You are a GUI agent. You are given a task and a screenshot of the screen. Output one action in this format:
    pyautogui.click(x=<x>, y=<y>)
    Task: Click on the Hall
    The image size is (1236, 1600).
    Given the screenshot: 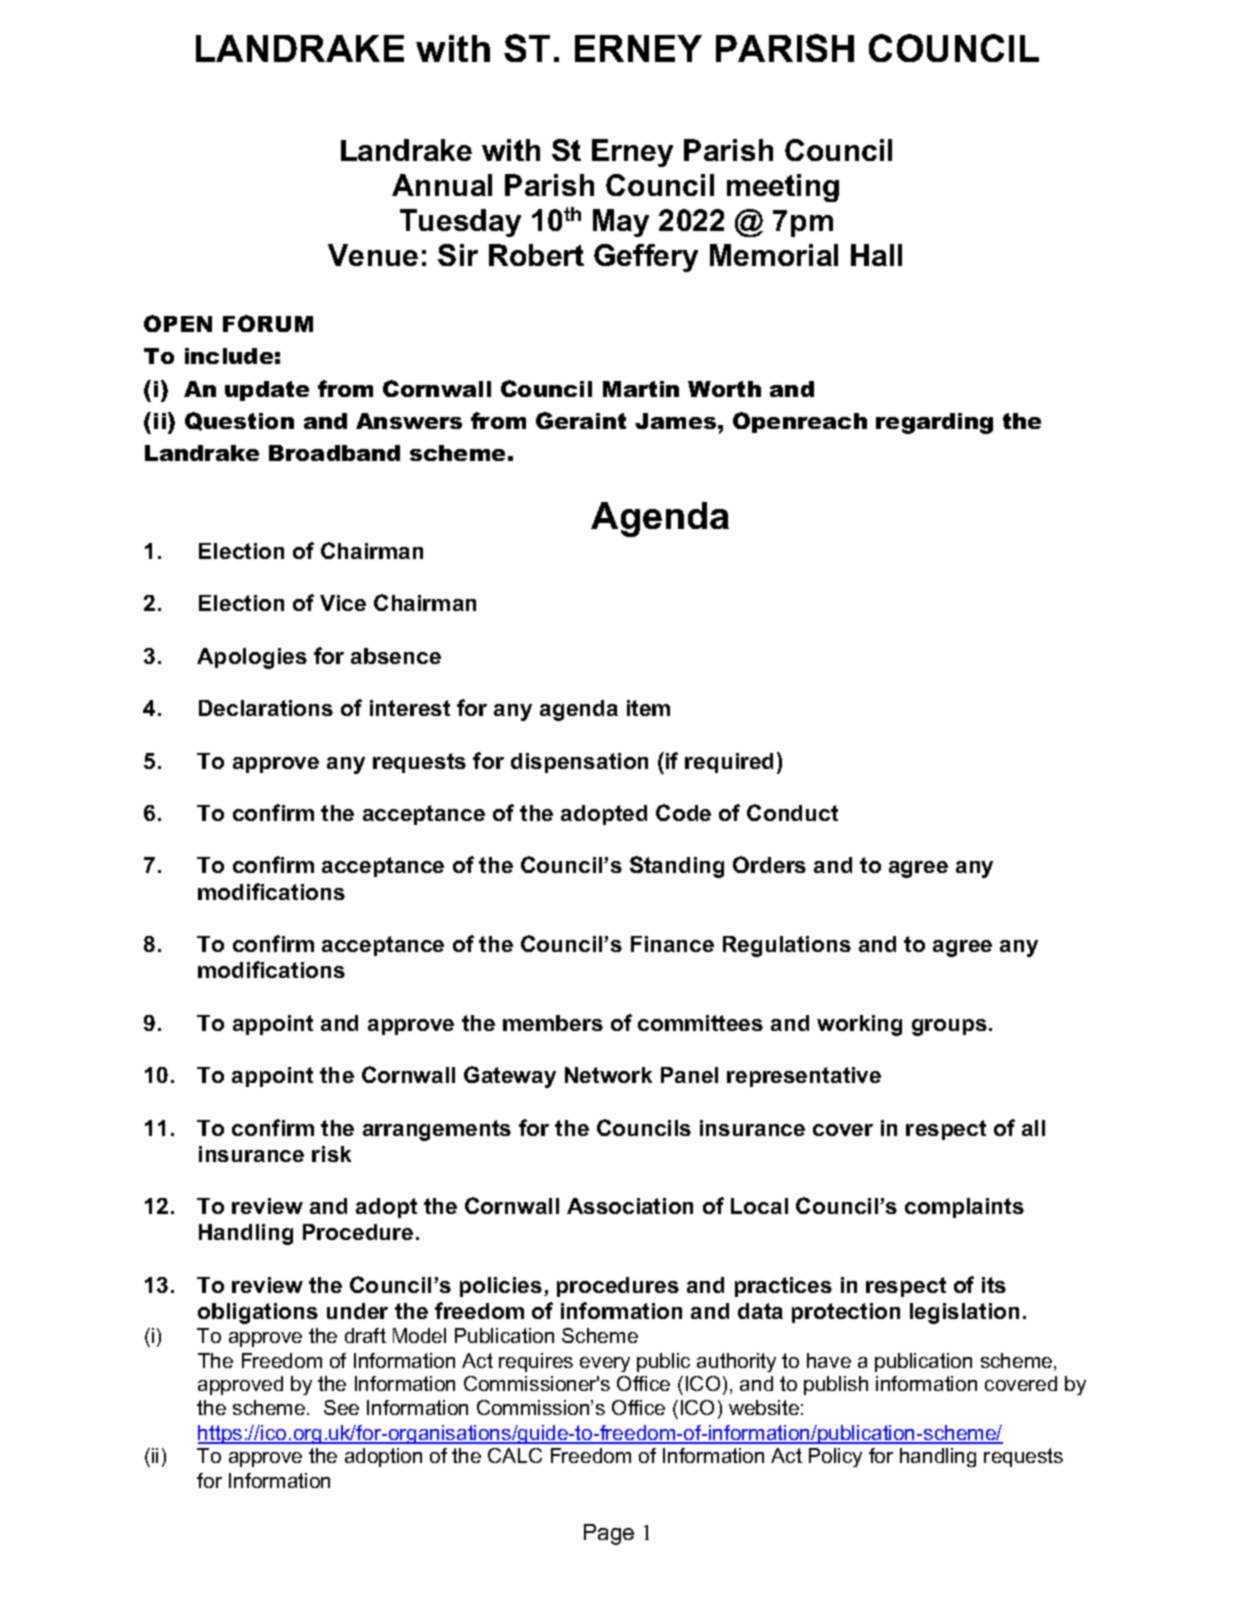 What is the action you would take?
    pyautogui.click(x=876, y=255)
